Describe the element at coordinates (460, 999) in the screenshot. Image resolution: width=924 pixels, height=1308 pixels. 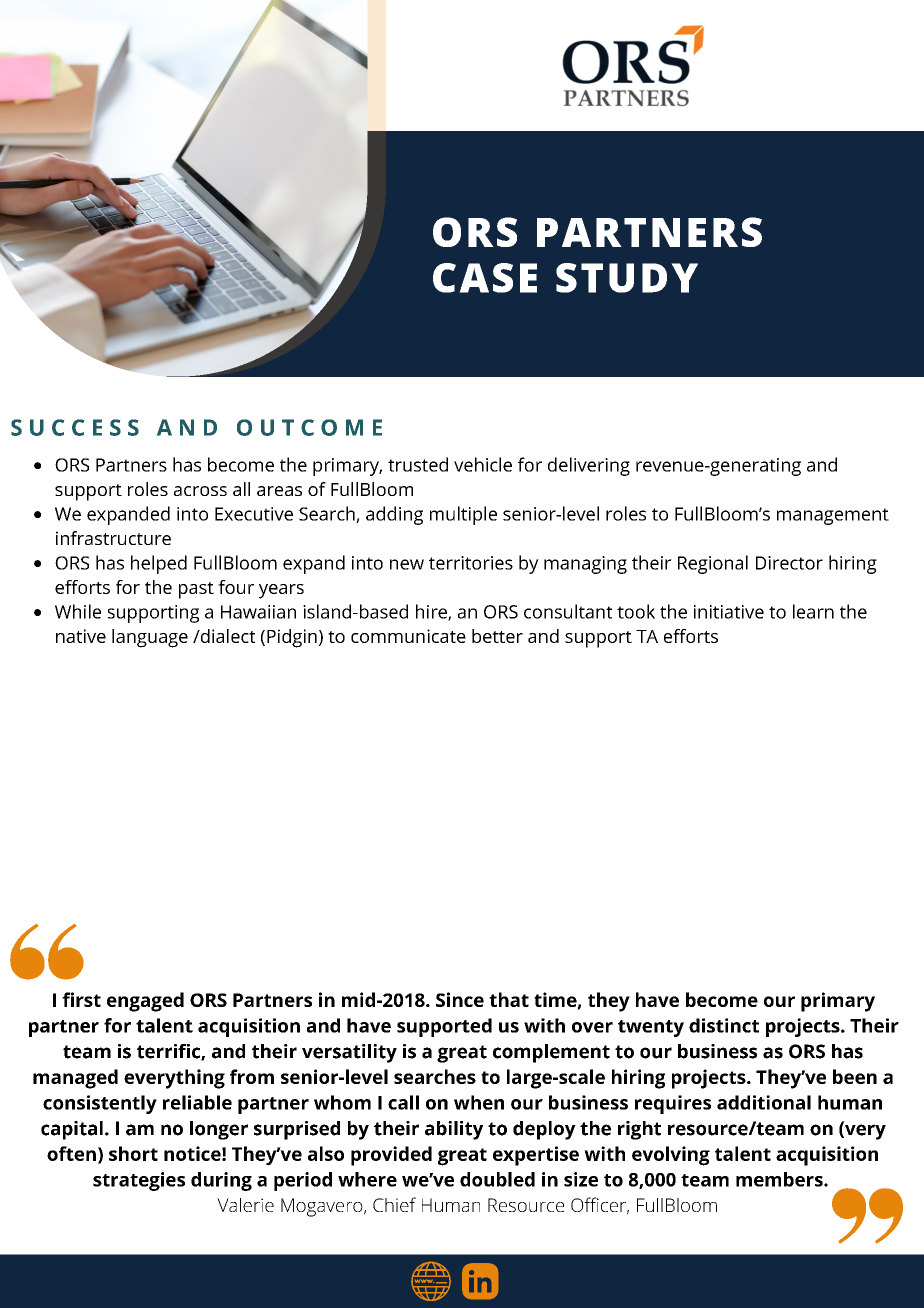
I see `Since` at that location.
